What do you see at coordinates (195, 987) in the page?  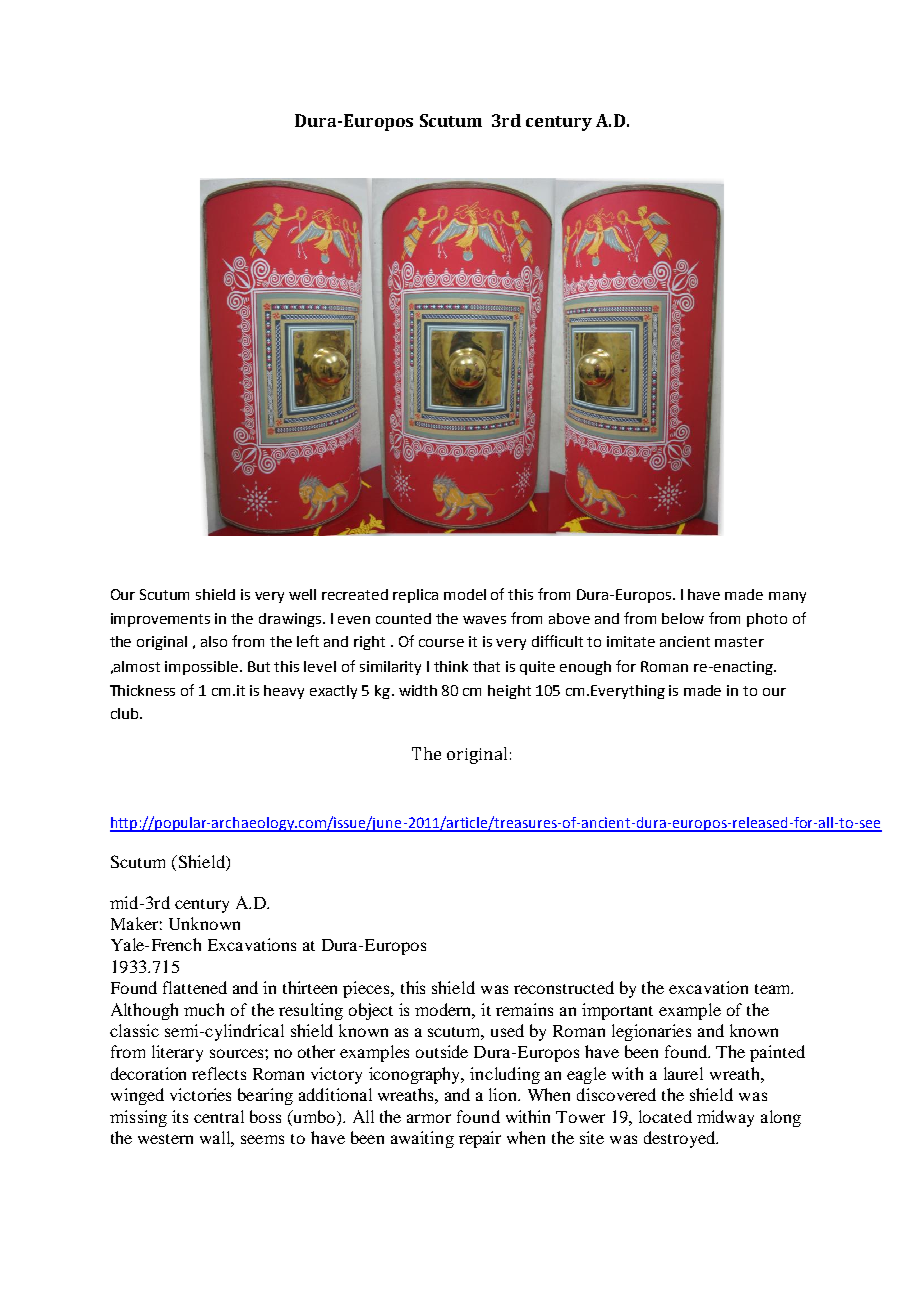 I see `flattened` at bounding box center [195, 987].
